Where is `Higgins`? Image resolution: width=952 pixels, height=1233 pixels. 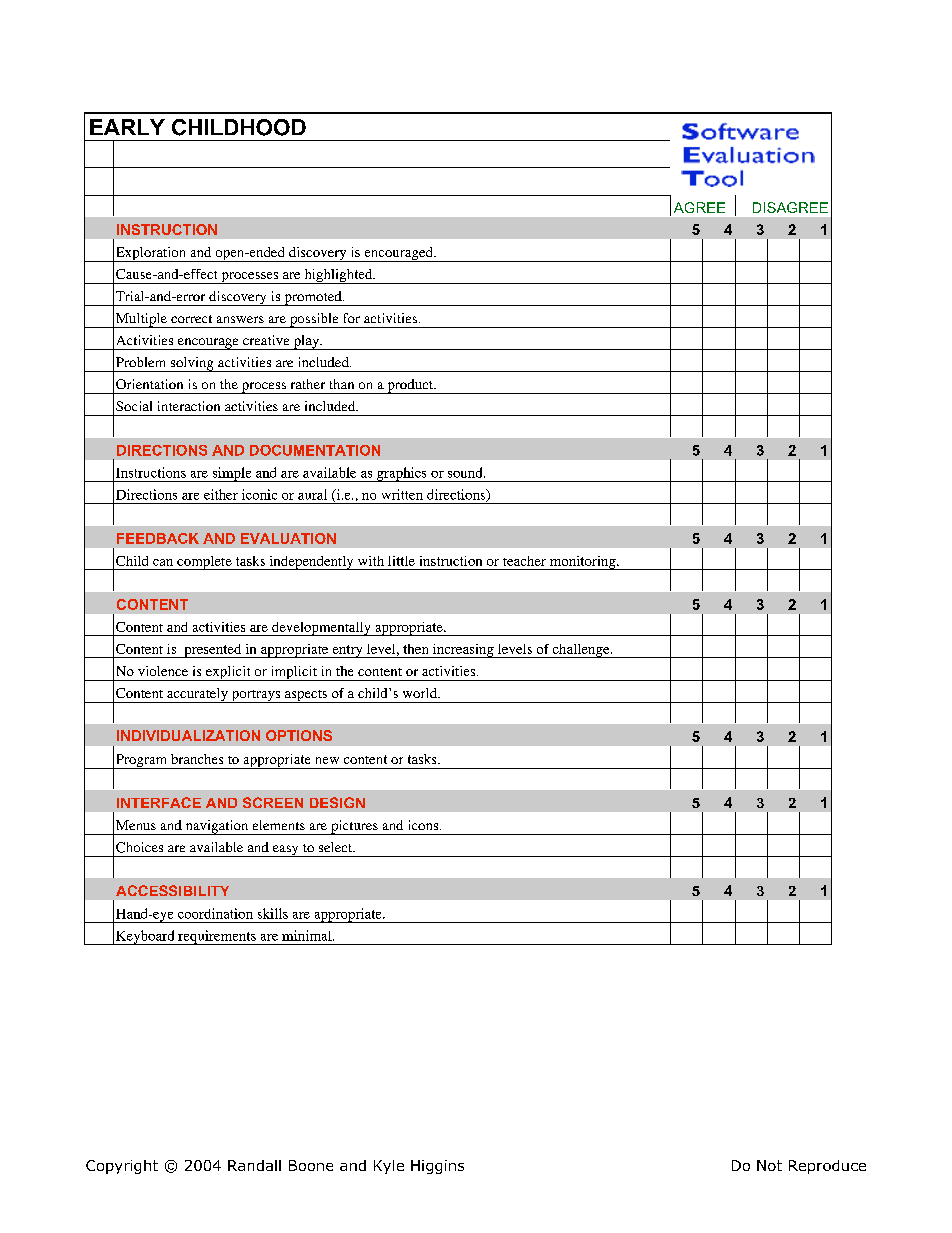
Higgins is located at coordinates (437, 1167).
